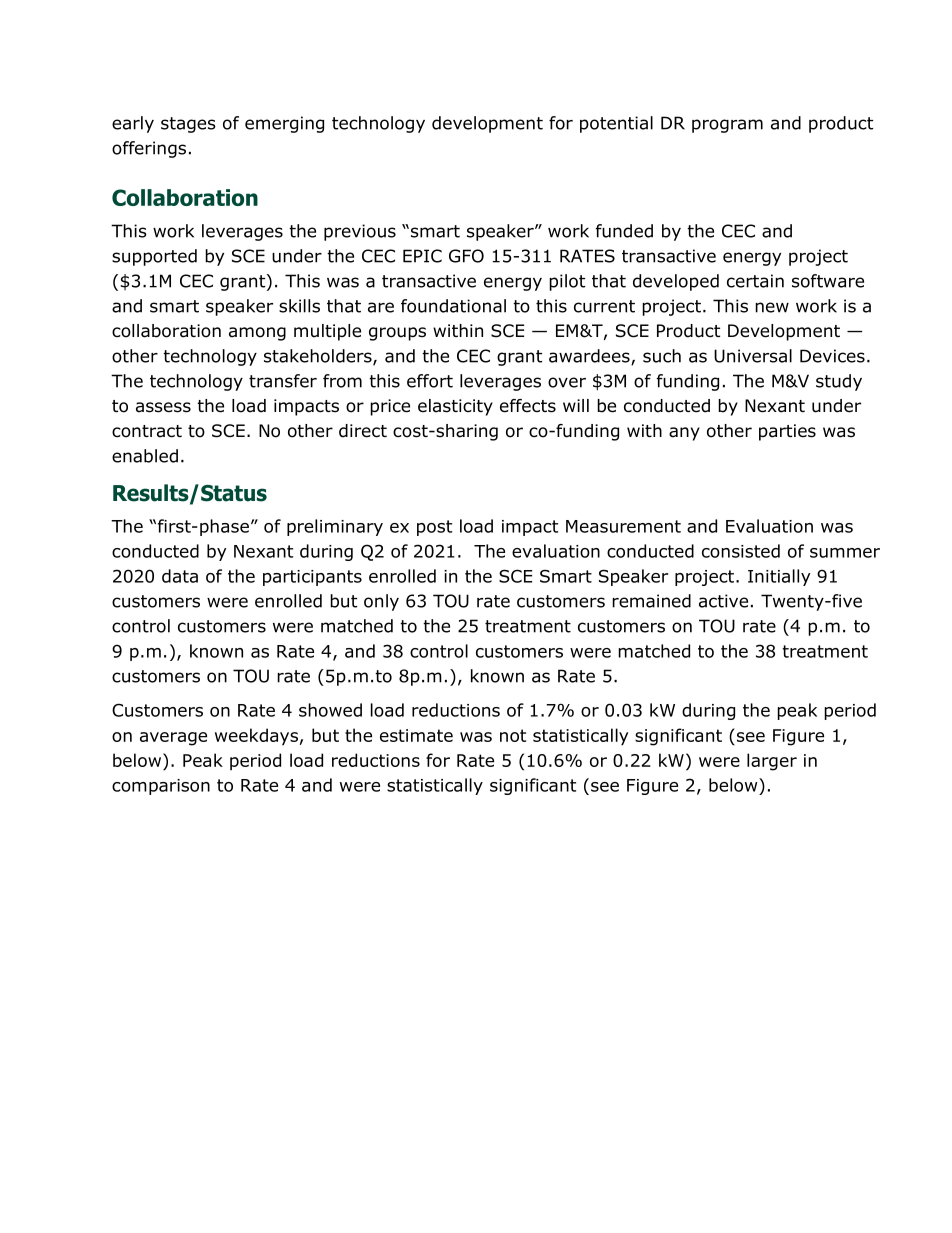 Image resolution: width=952 pixels, height=1233 pixels. What do you see at coordinates (161, 787) in the page?
I see `comparison` at bounding box center [161, 787].
